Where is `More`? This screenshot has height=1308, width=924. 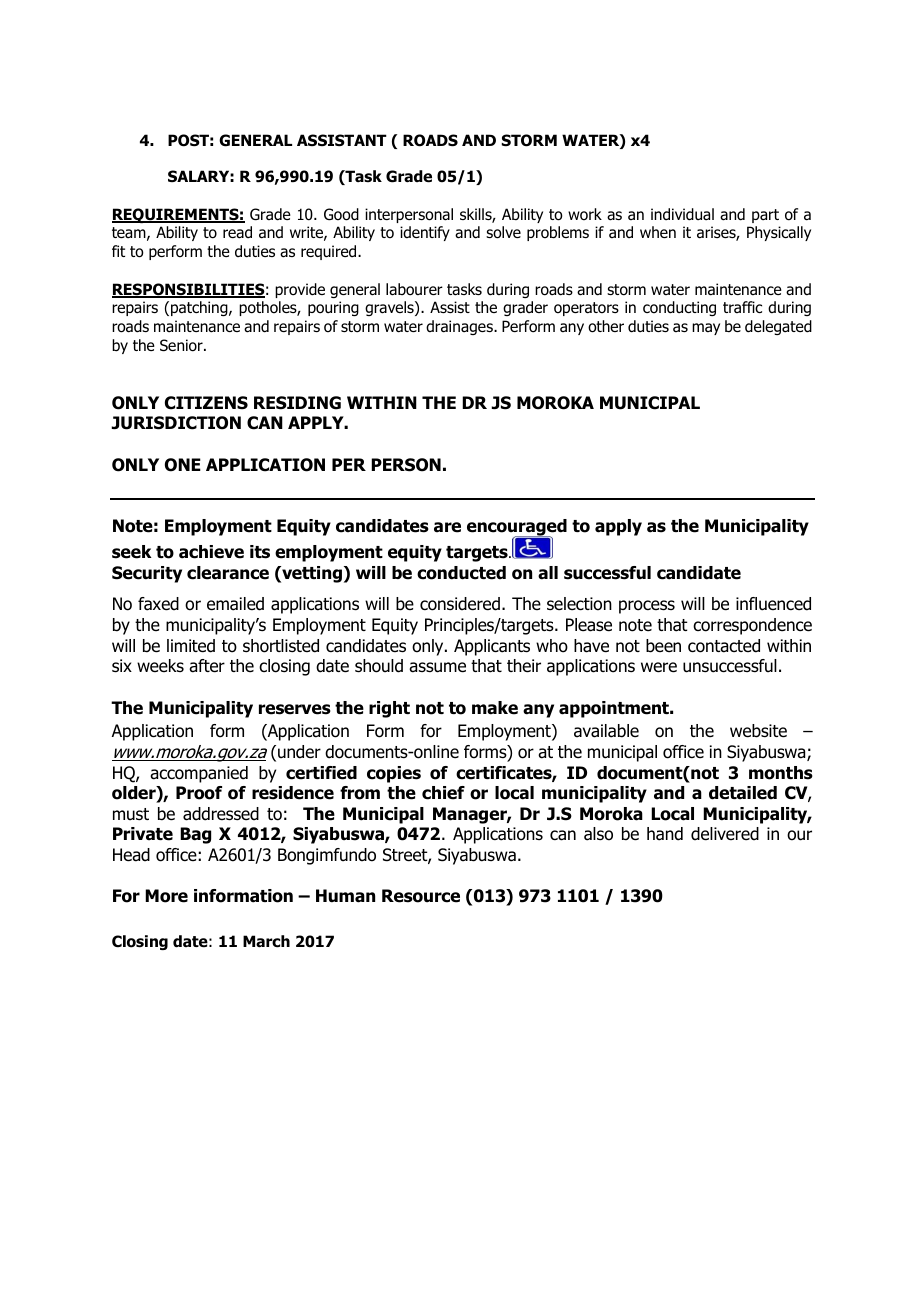 More is located at coordinates (166, 896).
